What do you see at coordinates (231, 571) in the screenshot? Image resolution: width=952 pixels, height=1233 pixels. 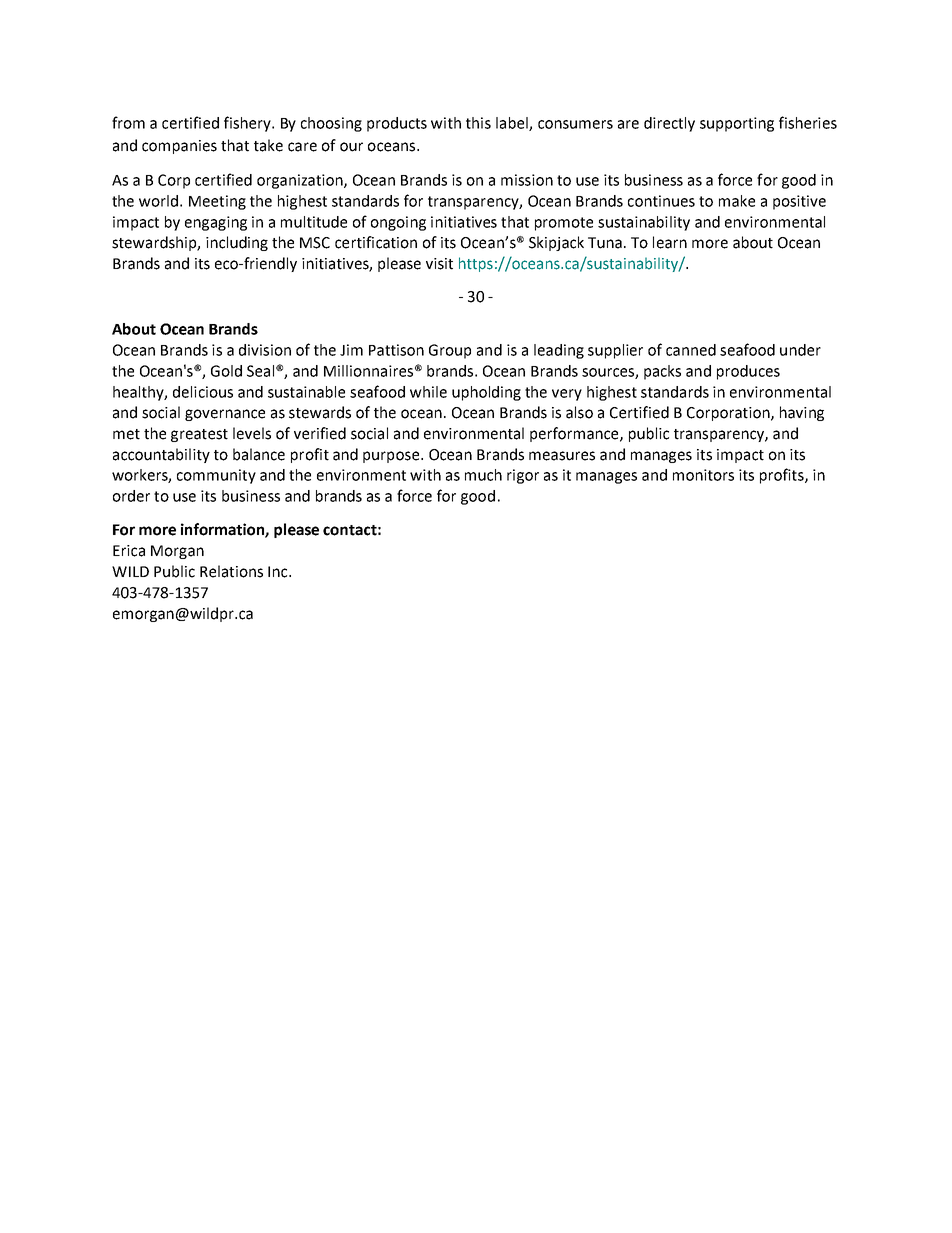 I see `Relations` at bounding box center [231, 571].
